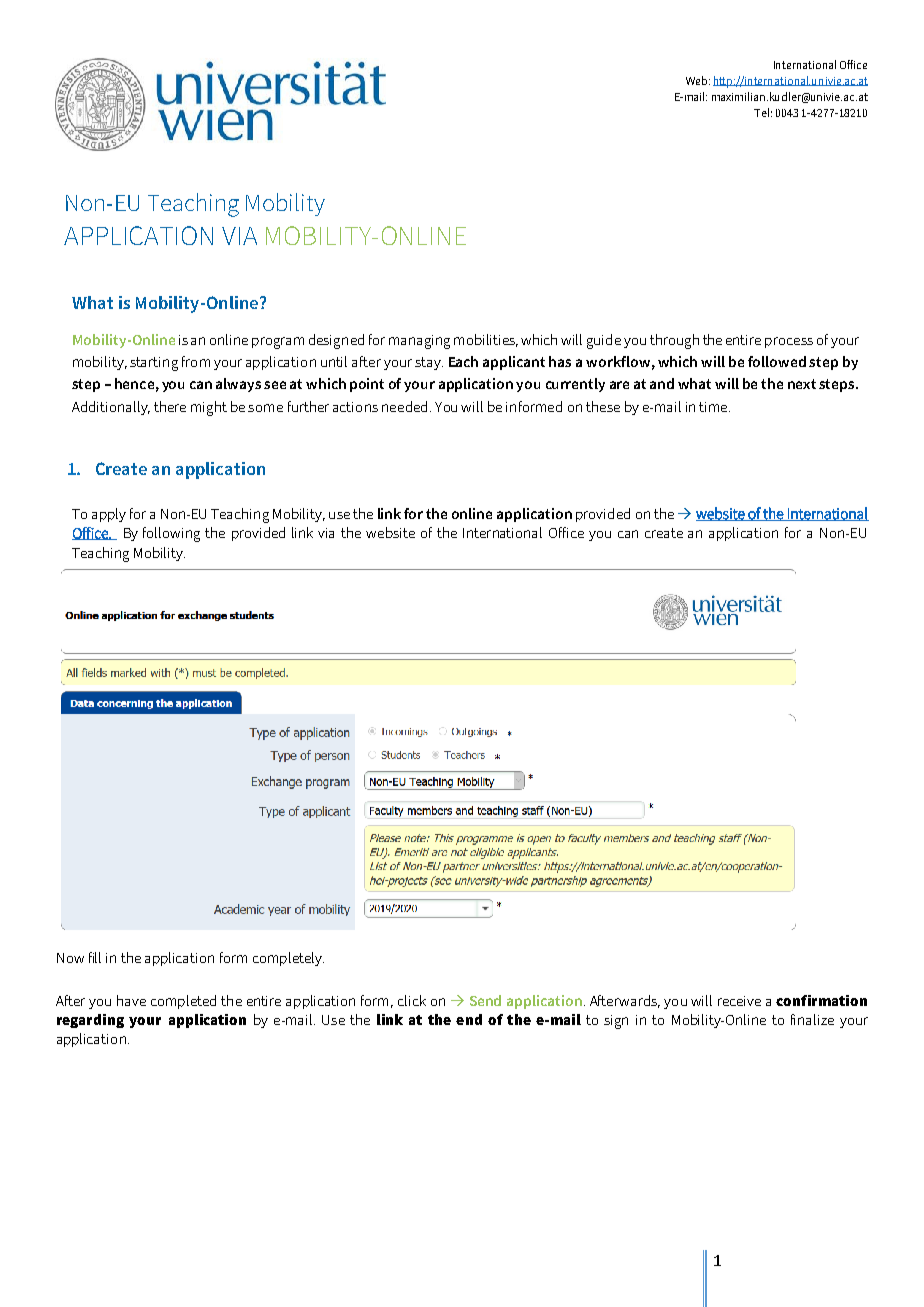 The image size is (924, 1307). What do you see at coordinates (183, 1002) in the screenshot?
I see `completed` at bounding box center [183, 1002].
